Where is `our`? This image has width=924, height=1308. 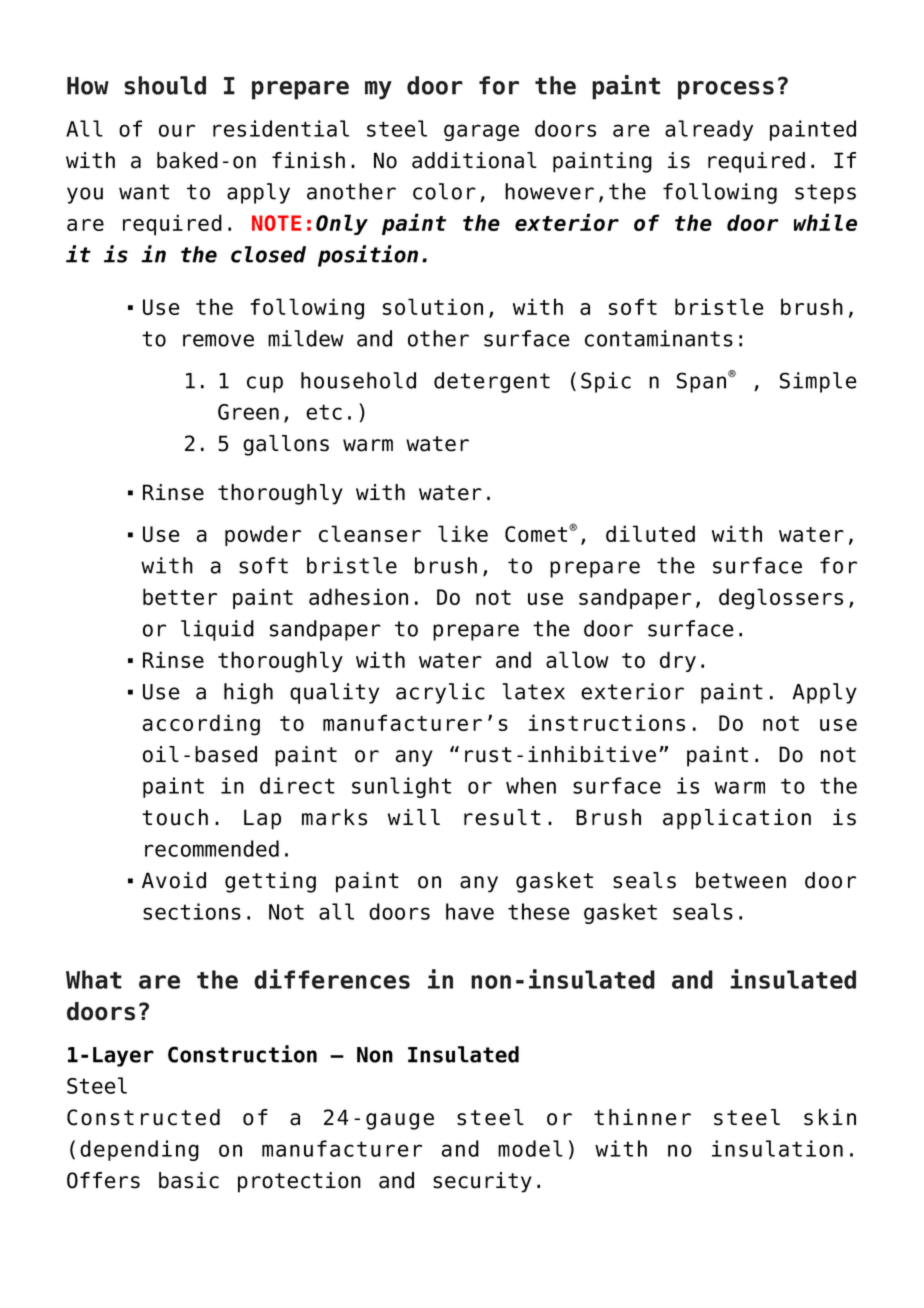
our is located at coordinates (177, 130).
